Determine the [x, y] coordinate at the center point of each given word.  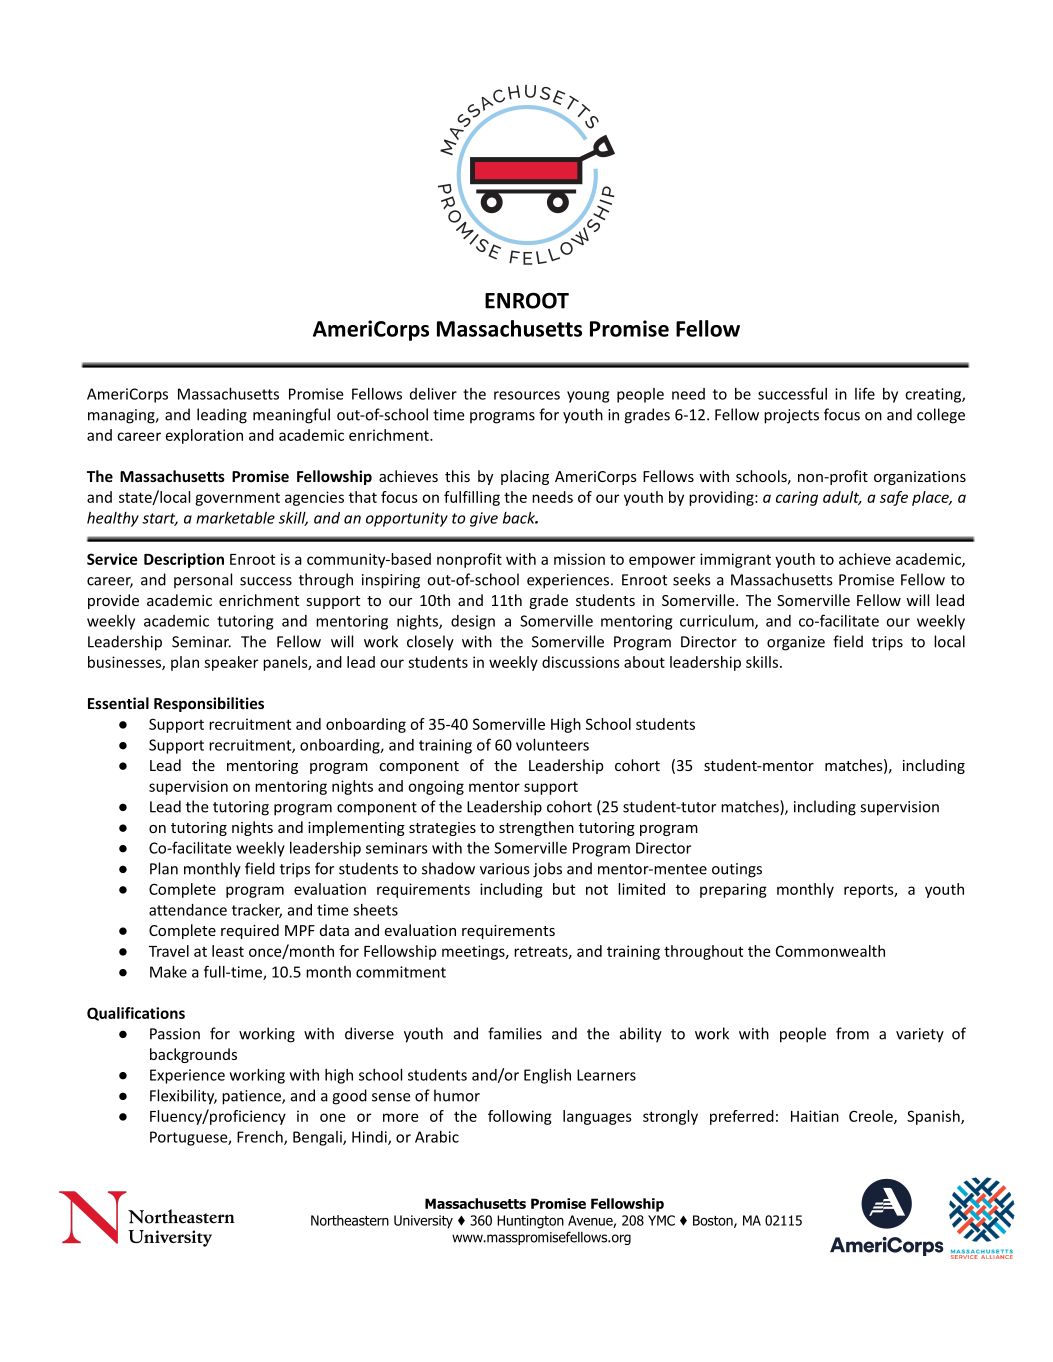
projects [791, 416]
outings [737, 870]
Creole [872, 1117]
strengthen [536, 828]
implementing [356, 828]
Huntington [530, 1222]
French [261, 1138]
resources [527, 395]
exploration [204, 436]
